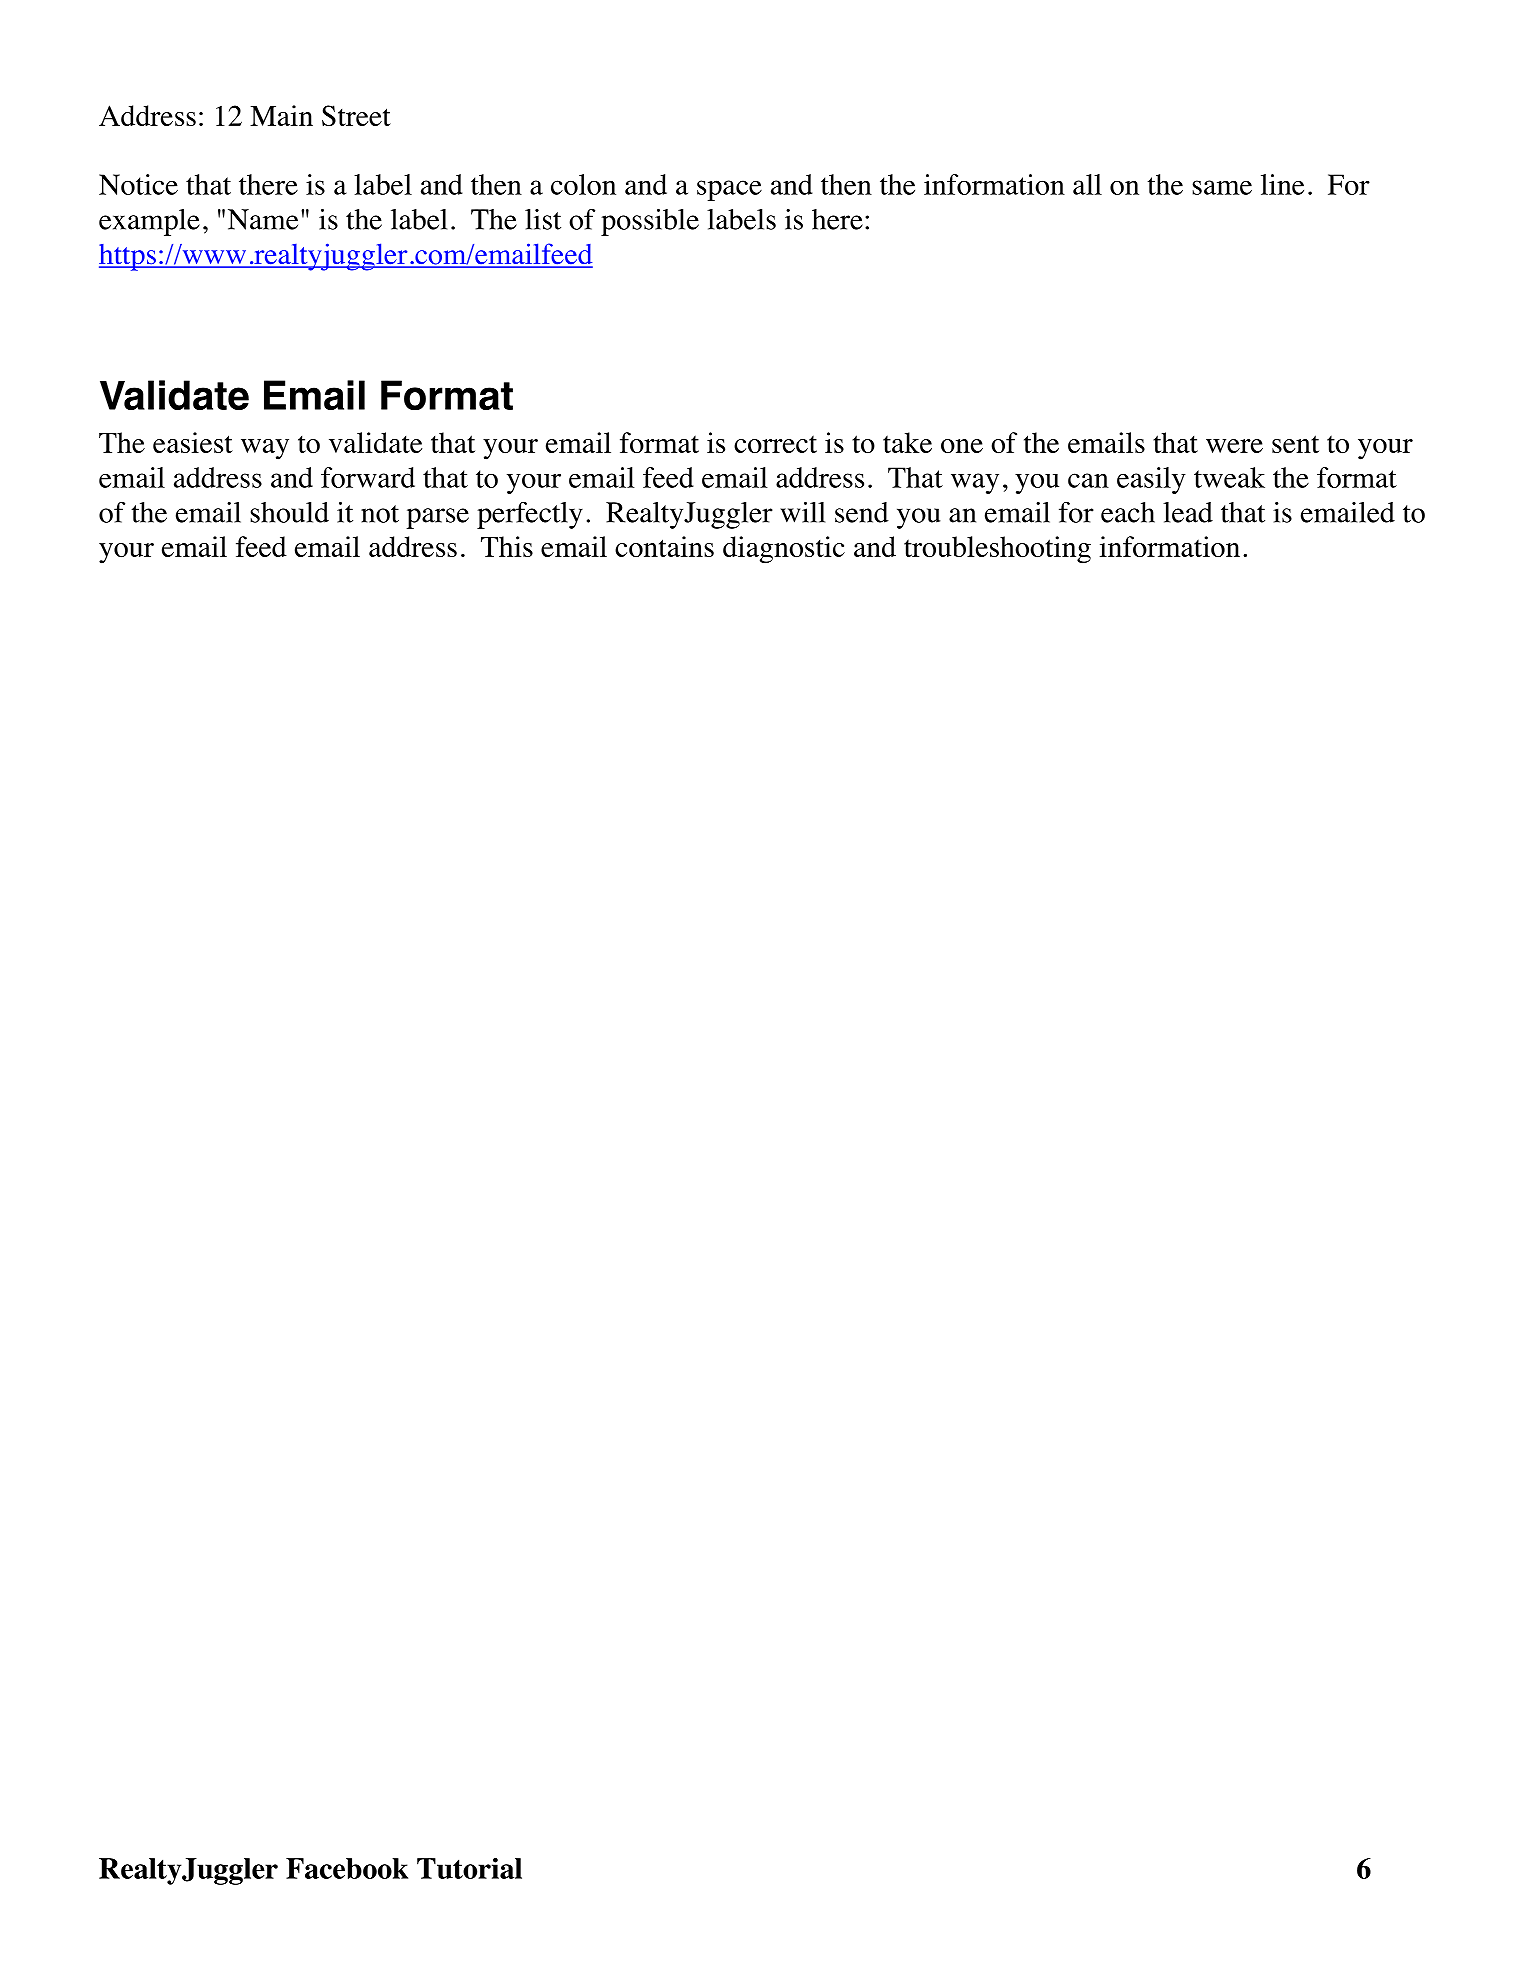 This screenshot has height=1976, width=1527. What do you see at coordinates (263, 219) in the screenshot?
I see `Name` at bounding box center [263, 219].
